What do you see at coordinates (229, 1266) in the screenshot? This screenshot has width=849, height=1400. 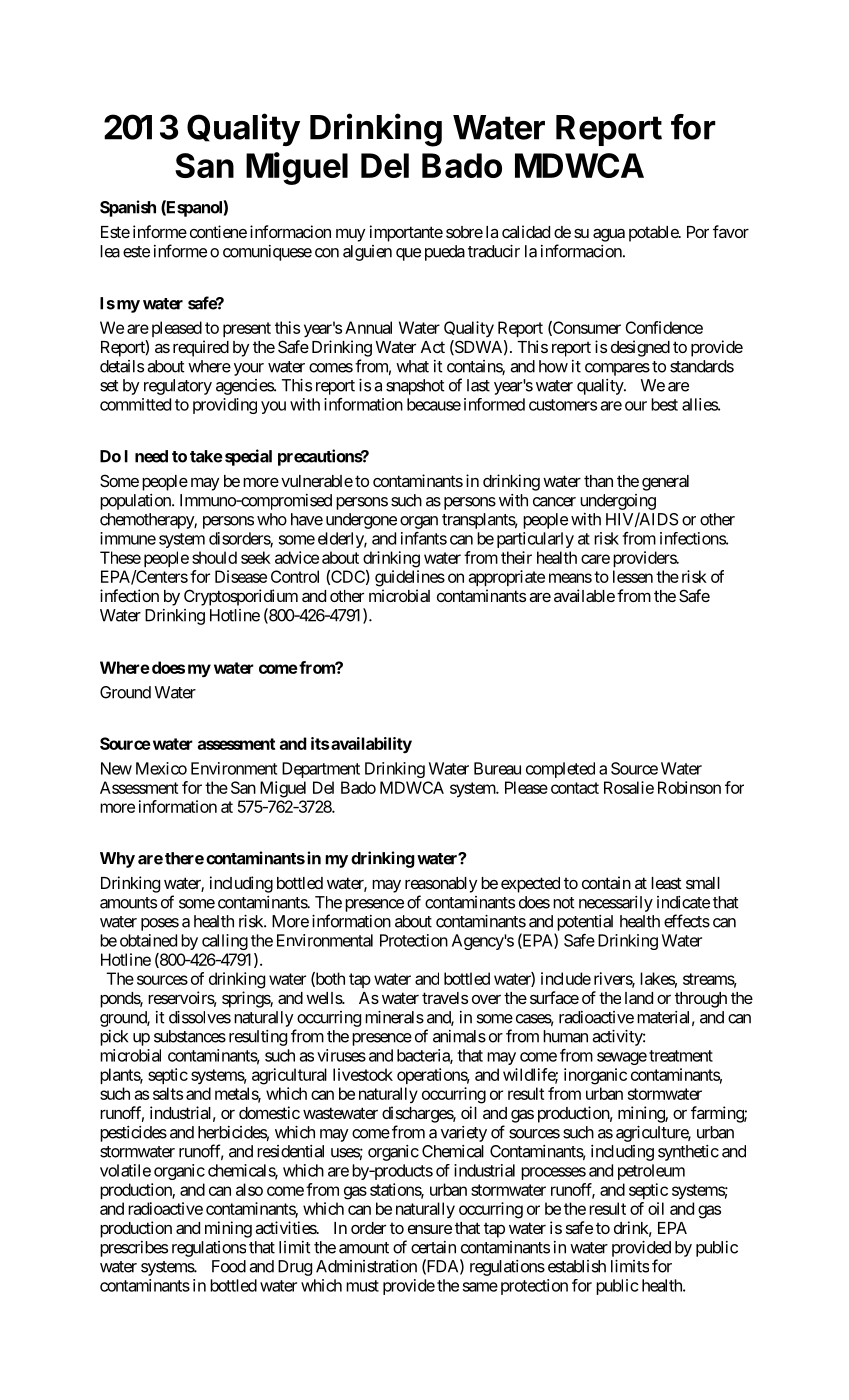 I see `Food` at bounding box center [229, 1266].
